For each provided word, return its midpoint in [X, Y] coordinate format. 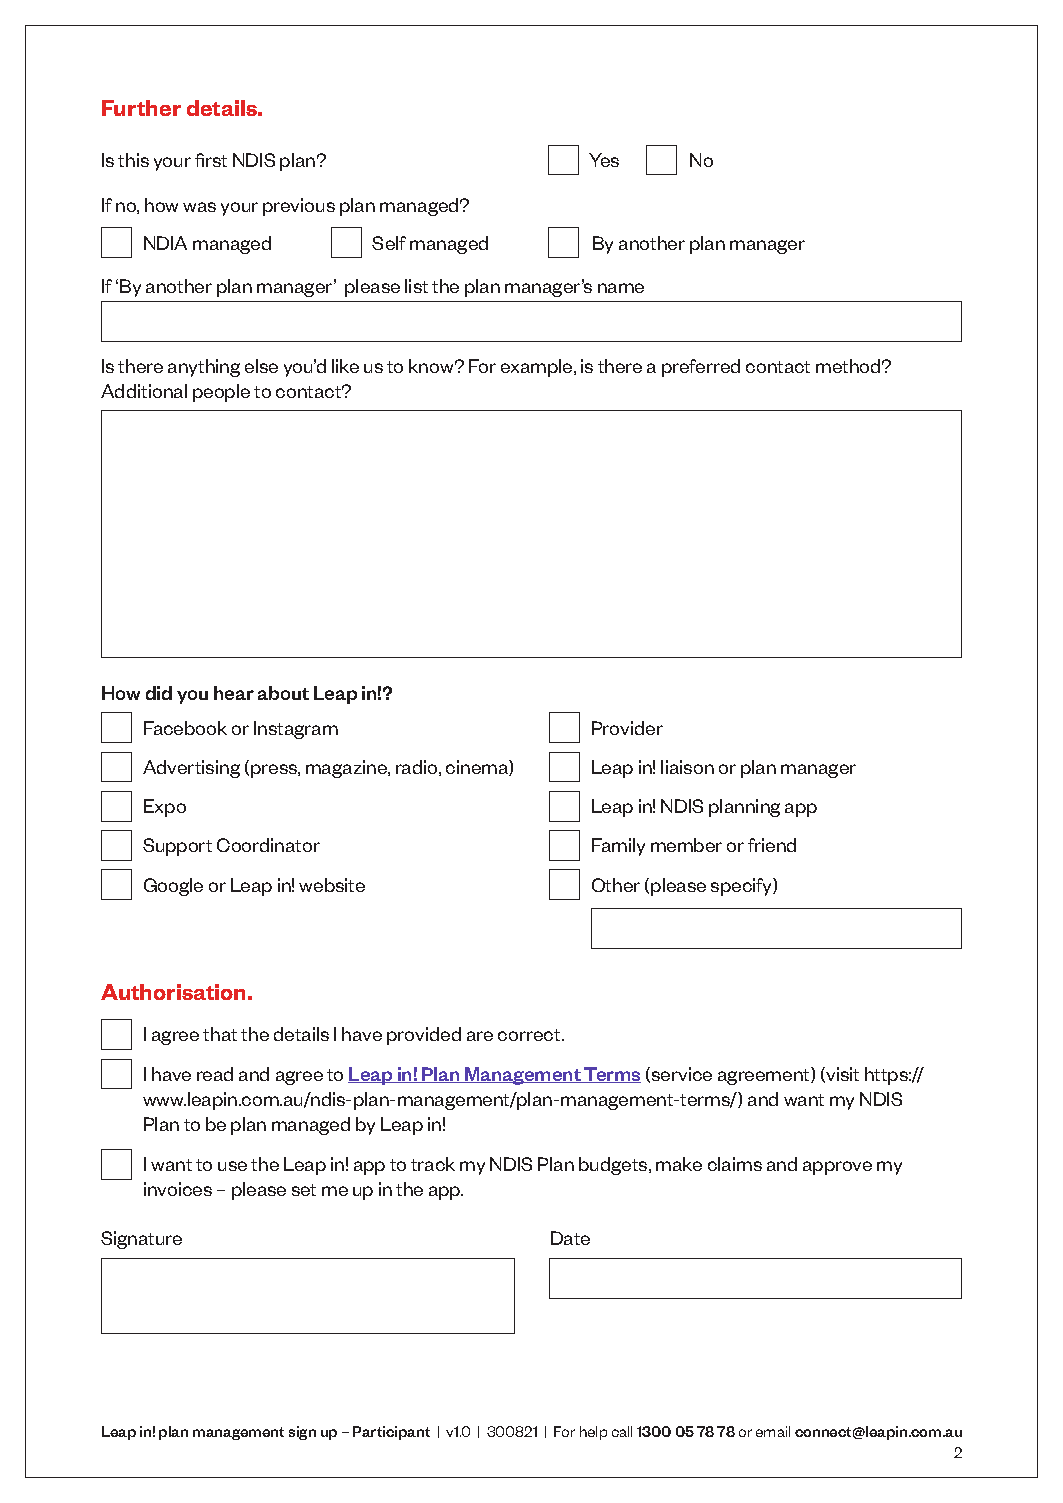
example [538, 368]
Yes [604, 160]
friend [772, 845]
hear [234, 693]
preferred [701, 368]
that [220, 1034]
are [480, 1036]
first [211, 160]
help [593, 1433]
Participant [391, 1433]
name [621, 288]
